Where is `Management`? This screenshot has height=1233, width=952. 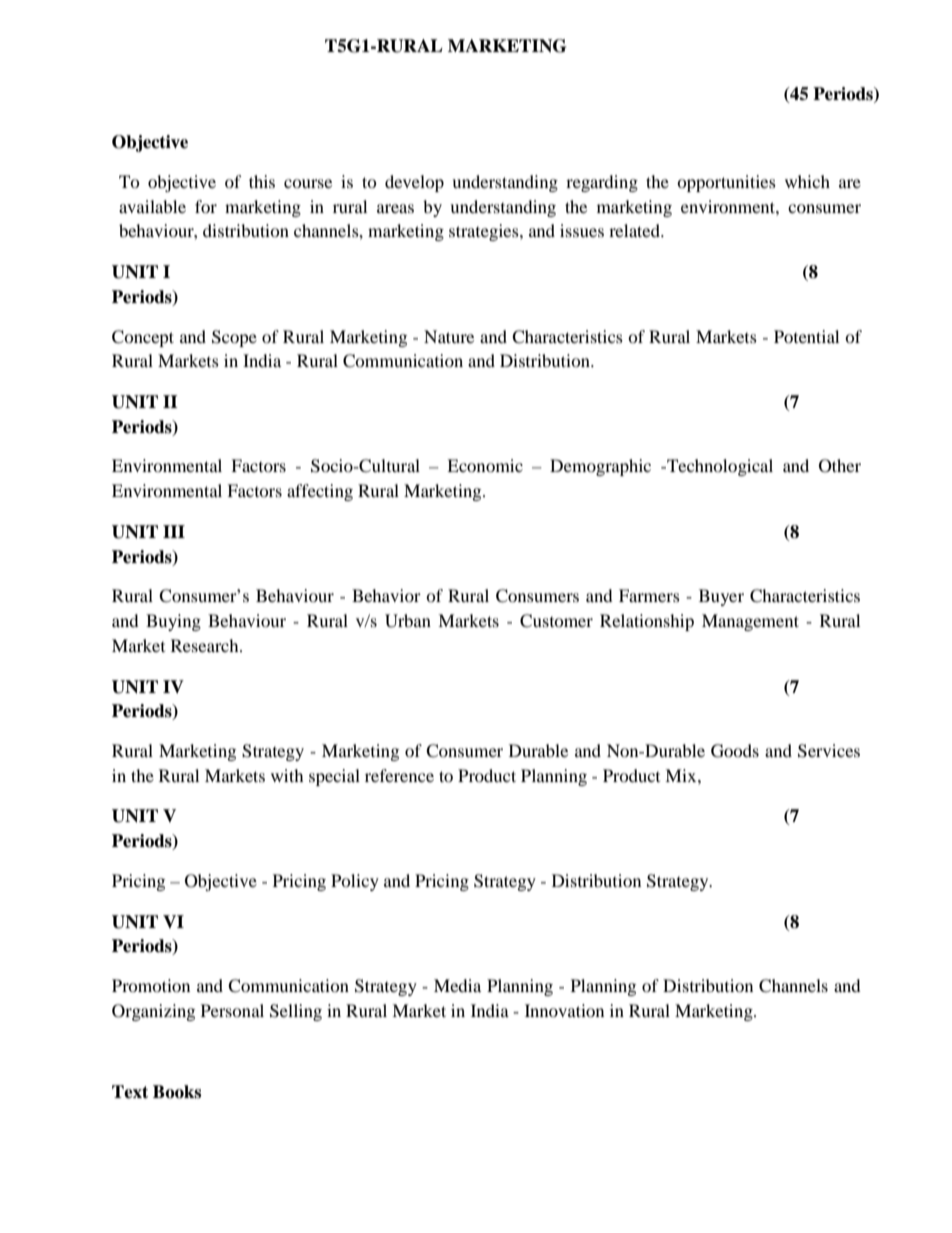 Management is located at coordinates (750, 622).
